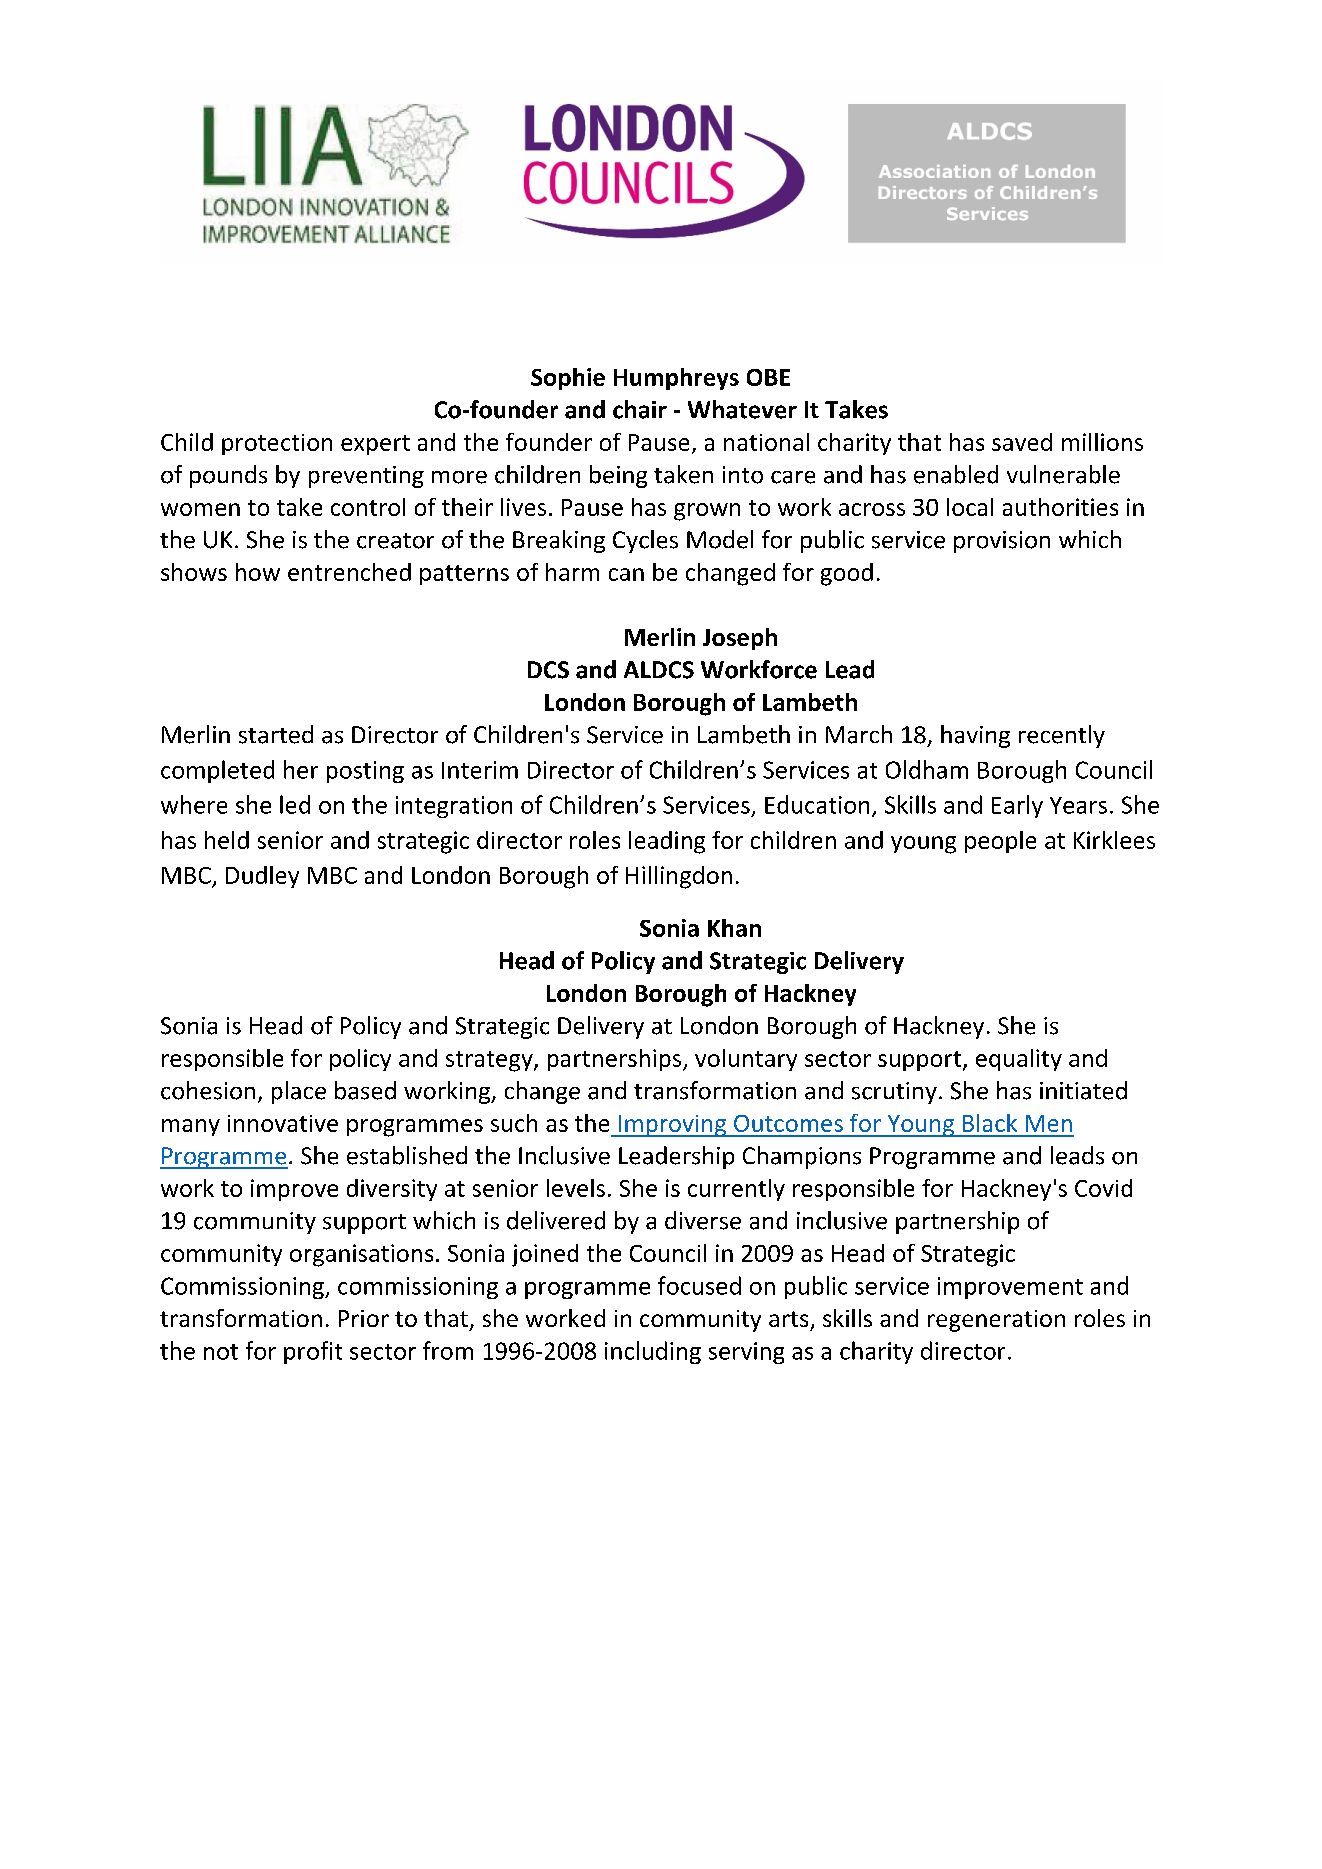 This image has width=1322, height=1869. I want to click on Hillingdon, so click(679, 877).
